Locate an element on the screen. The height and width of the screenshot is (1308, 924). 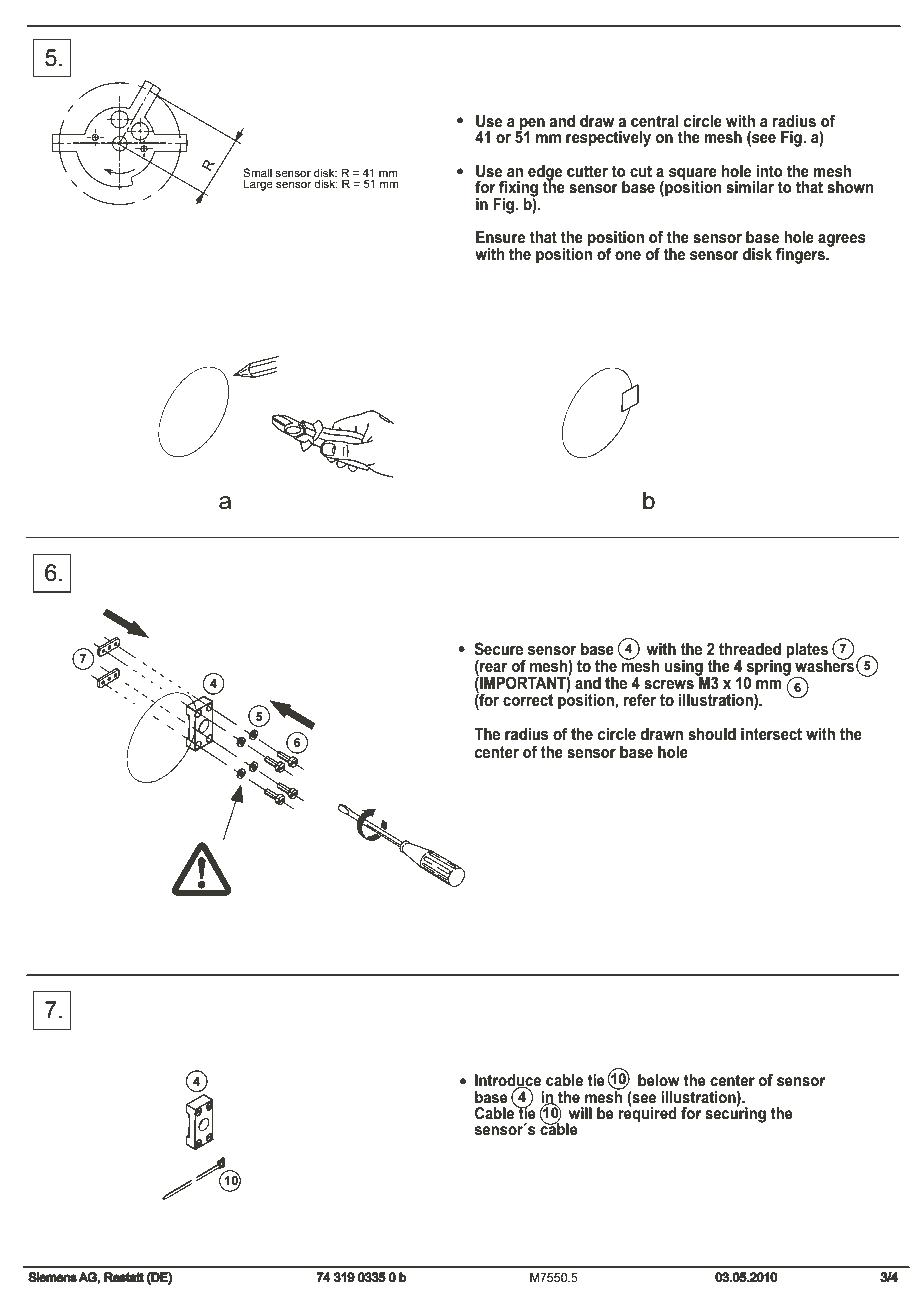
edge is located at coordinates (545, 174).
